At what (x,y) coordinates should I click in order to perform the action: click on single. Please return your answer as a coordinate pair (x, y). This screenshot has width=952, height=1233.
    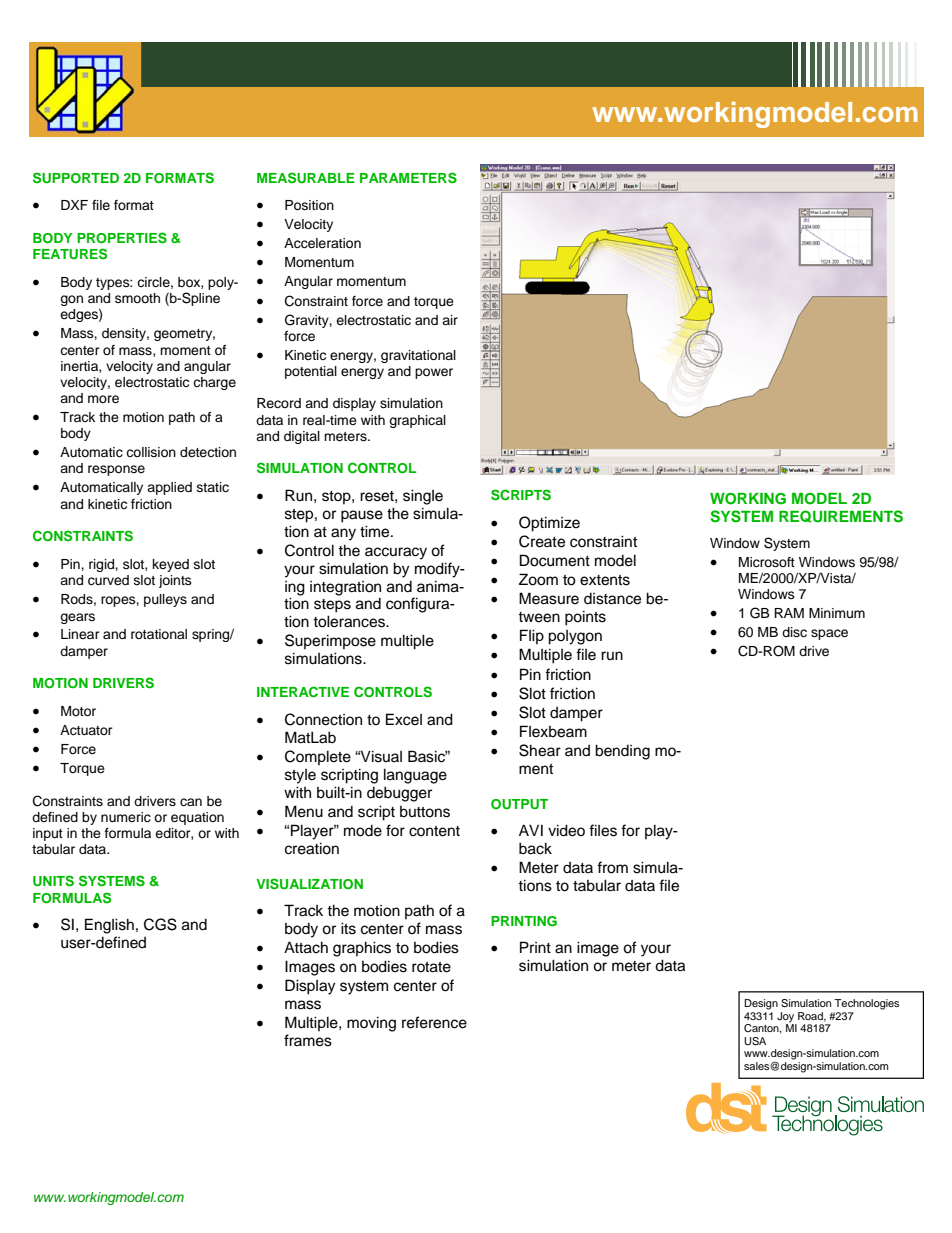
    Looking at the image, I should click on (423, 497).
